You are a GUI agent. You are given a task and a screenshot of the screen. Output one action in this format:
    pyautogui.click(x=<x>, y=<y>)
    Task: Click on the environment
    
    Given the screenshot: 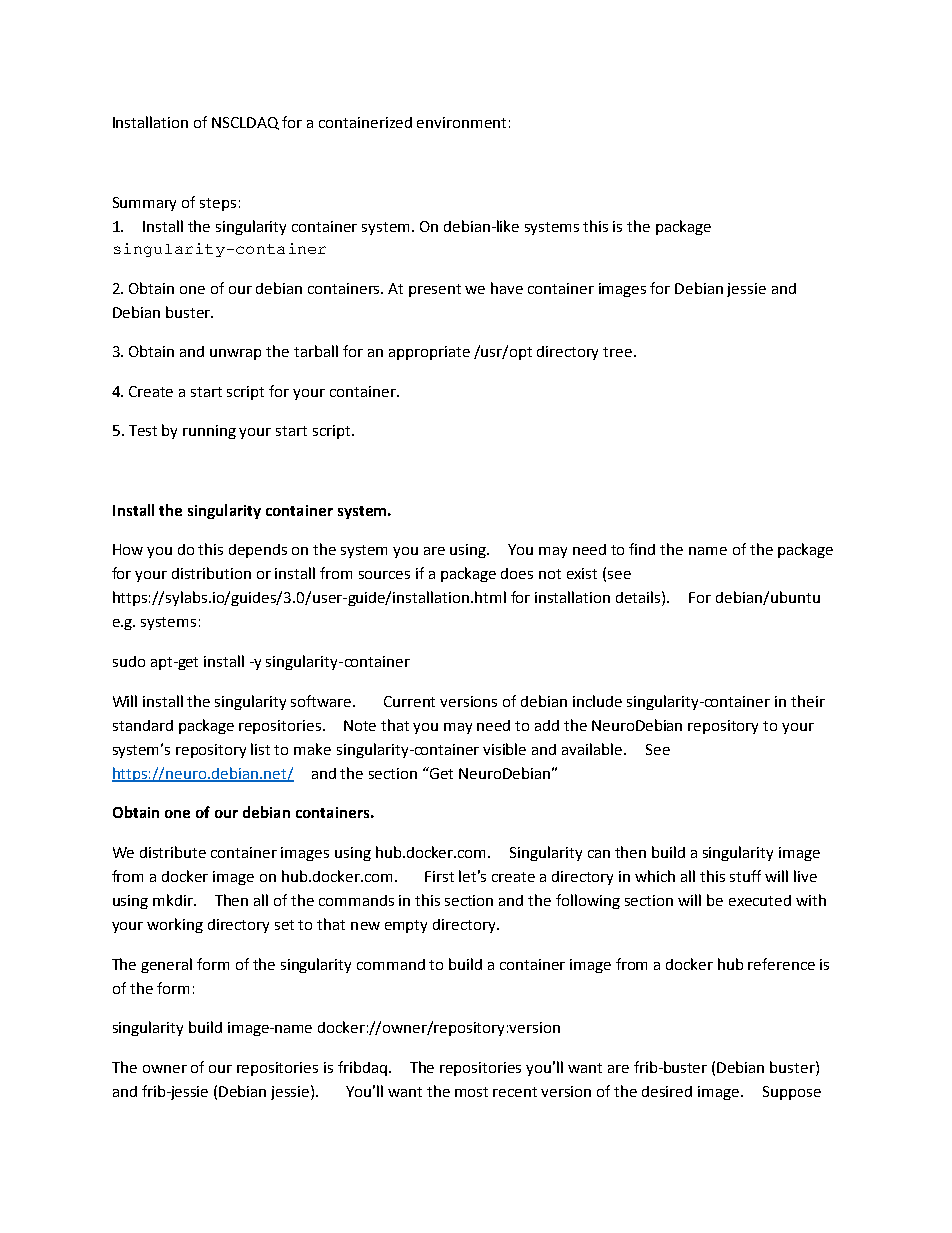 What is the action you would take?
    pyautogui.click(x=461, y=122)
